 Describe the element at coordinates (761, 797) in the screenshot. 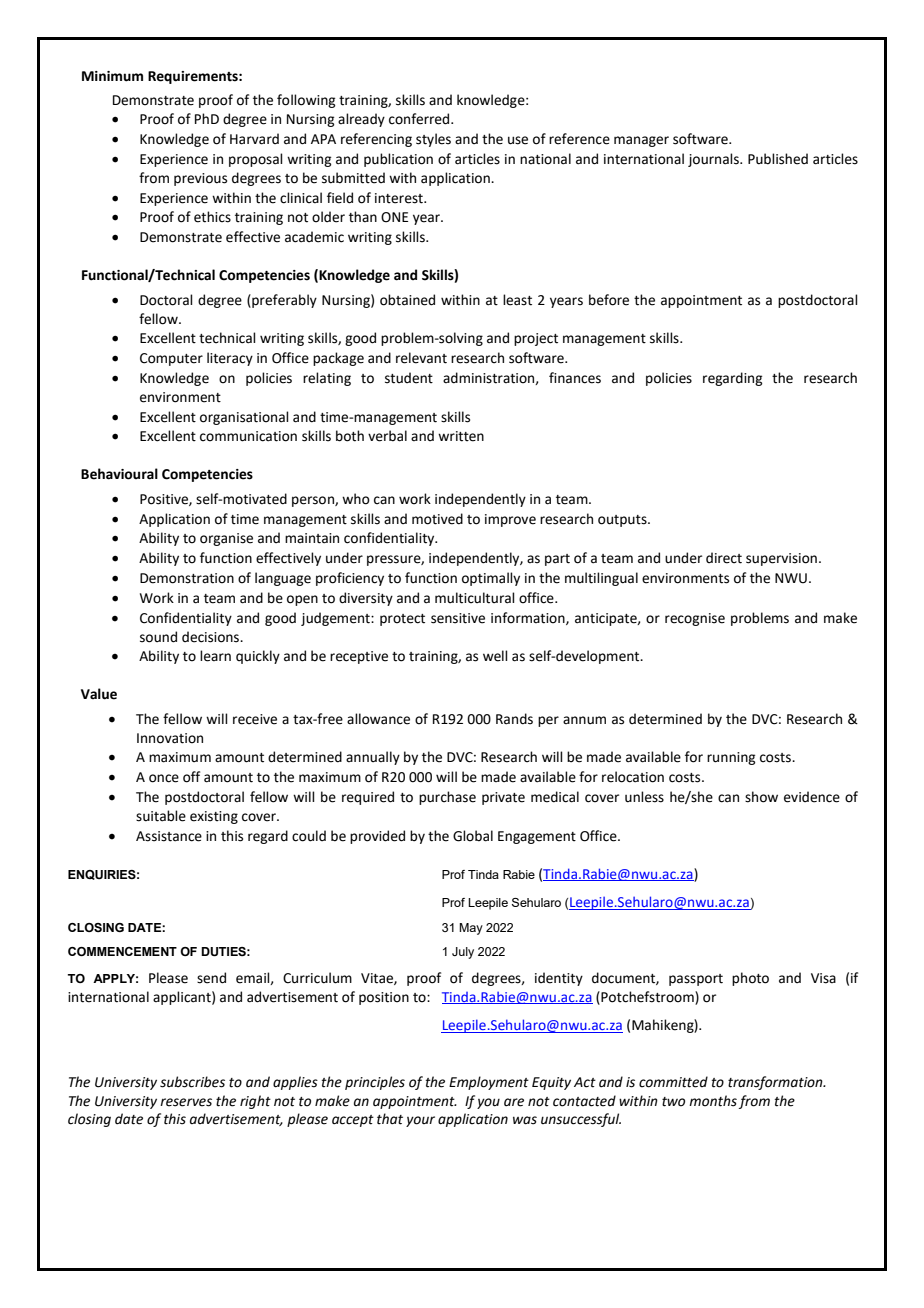

I see `show` at that location.
